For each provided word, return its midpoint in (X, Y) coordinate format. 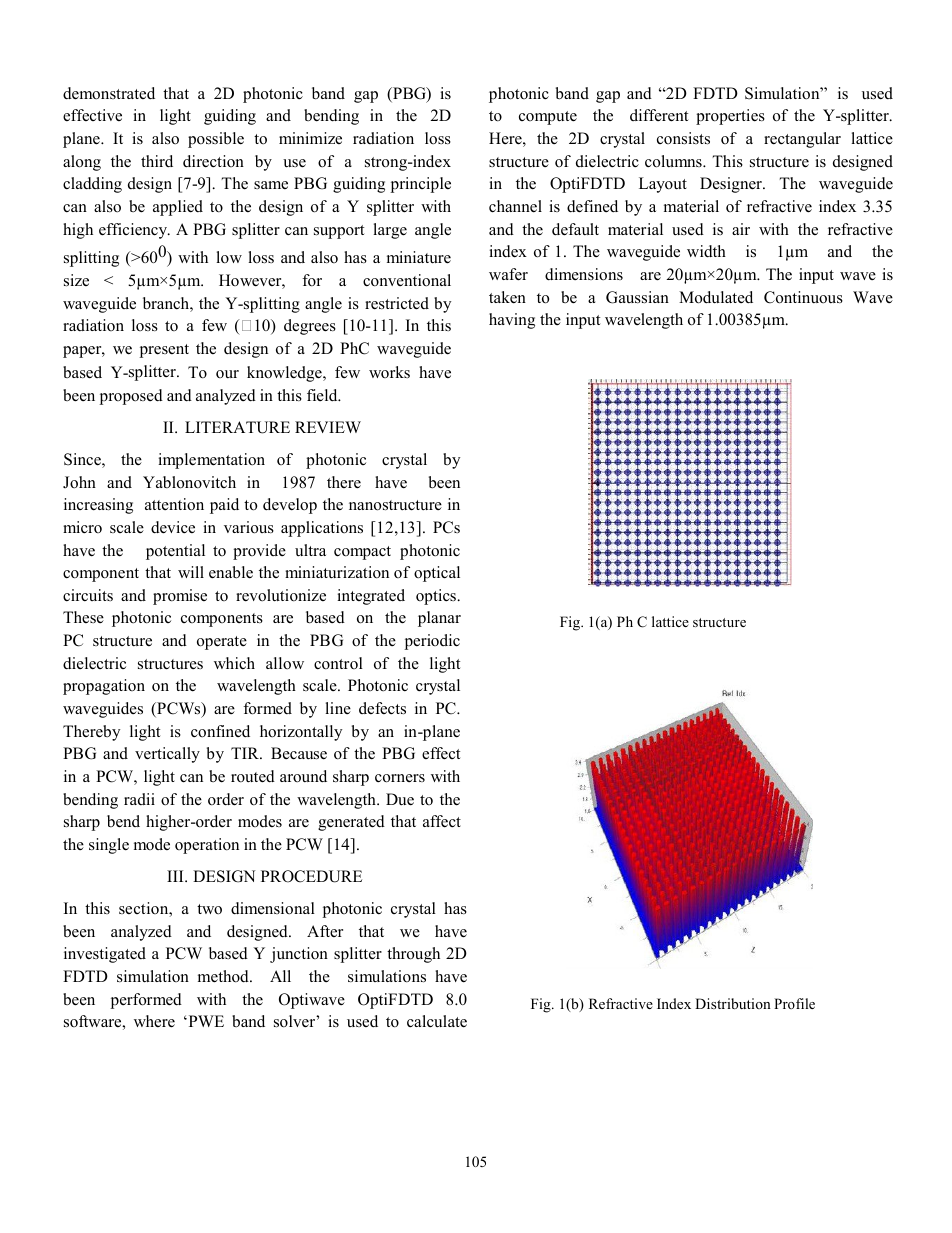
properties (730, 117)
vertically (167, 755)
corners (400, 778)
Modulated (716, 297)
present (164, 351)
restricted (397, 303)
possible (216, 140)
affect (442, 821)
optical (437, 574)
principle (420, 185)
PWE (205, 1021)
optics (437, 597)
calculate (437, 1021)
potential (175, 552)
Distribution (733, 1003)
